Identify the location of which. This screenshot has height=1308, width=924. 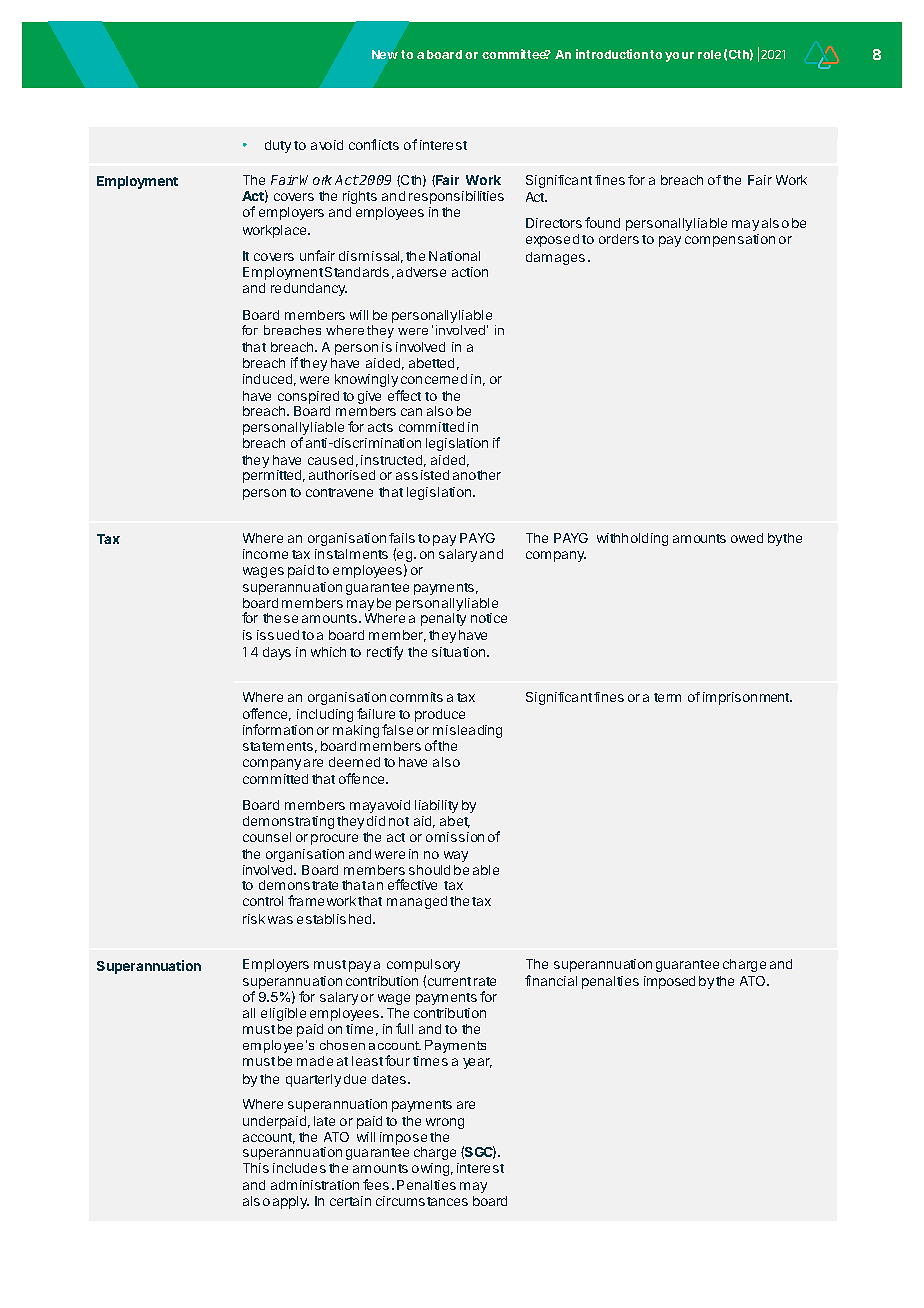
(328, 652).
